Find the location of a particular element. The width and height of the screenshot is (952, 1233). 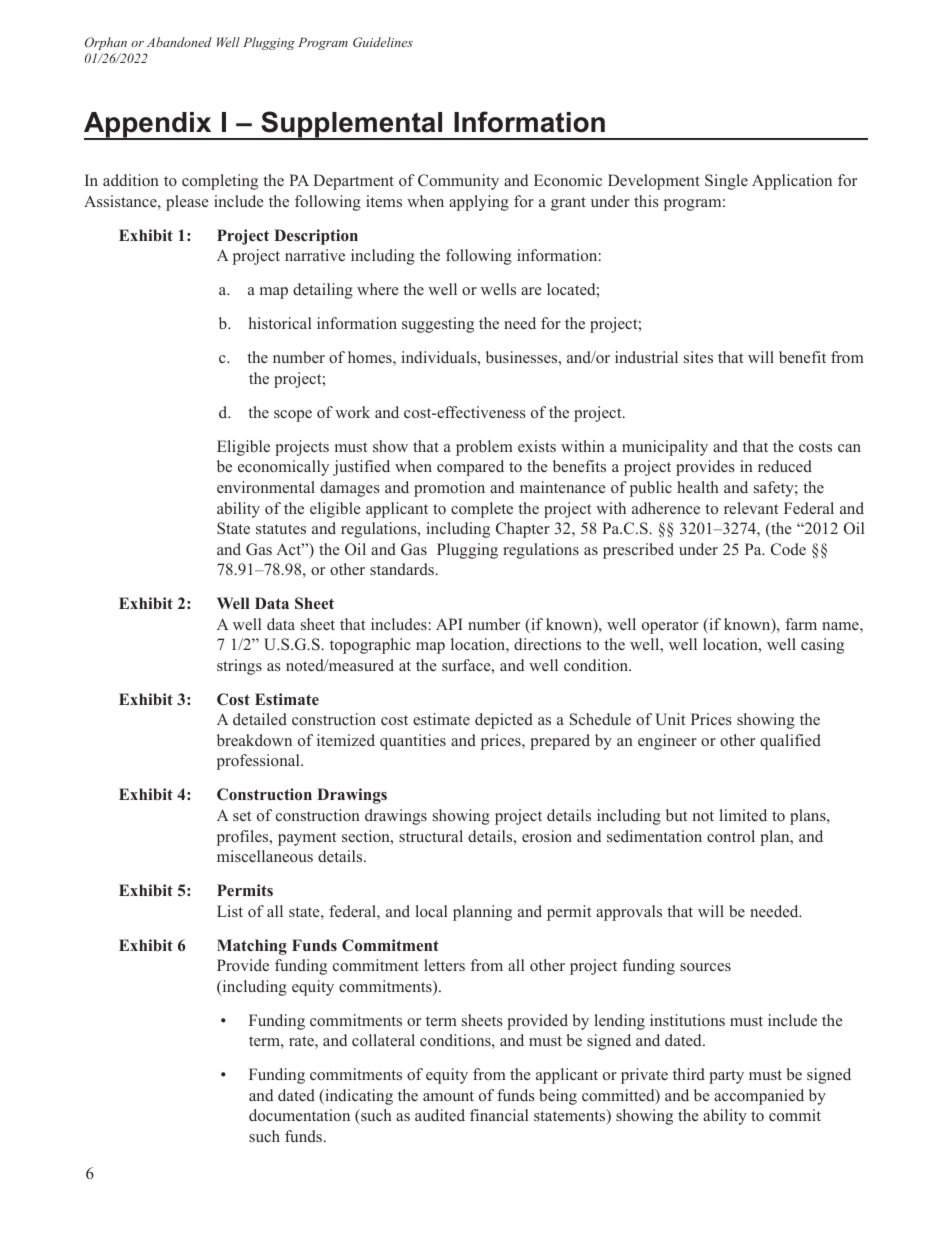

problem is located at coordinates (484, 448).
